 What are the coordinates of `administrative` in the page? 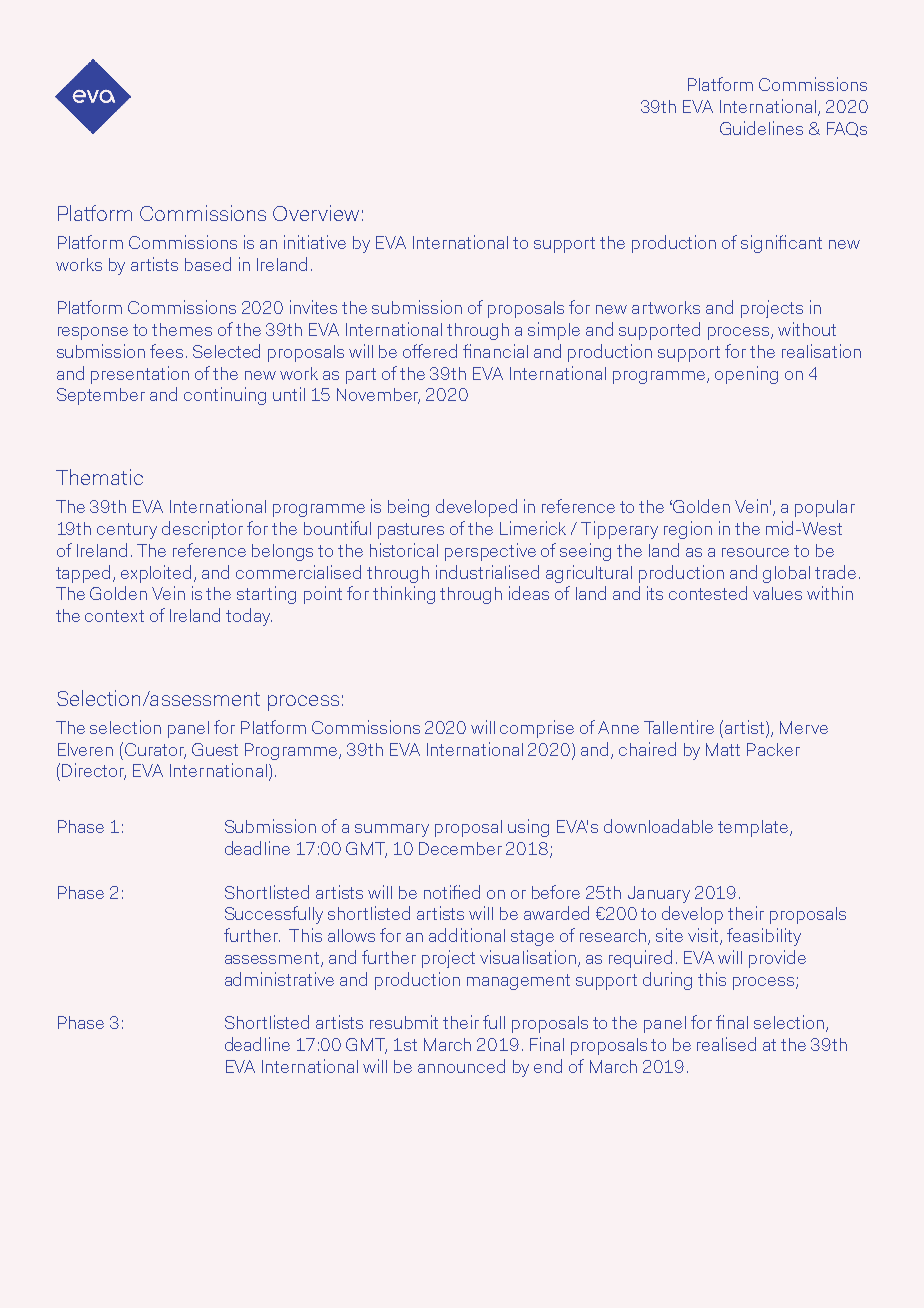 It's located at (279, 979).
